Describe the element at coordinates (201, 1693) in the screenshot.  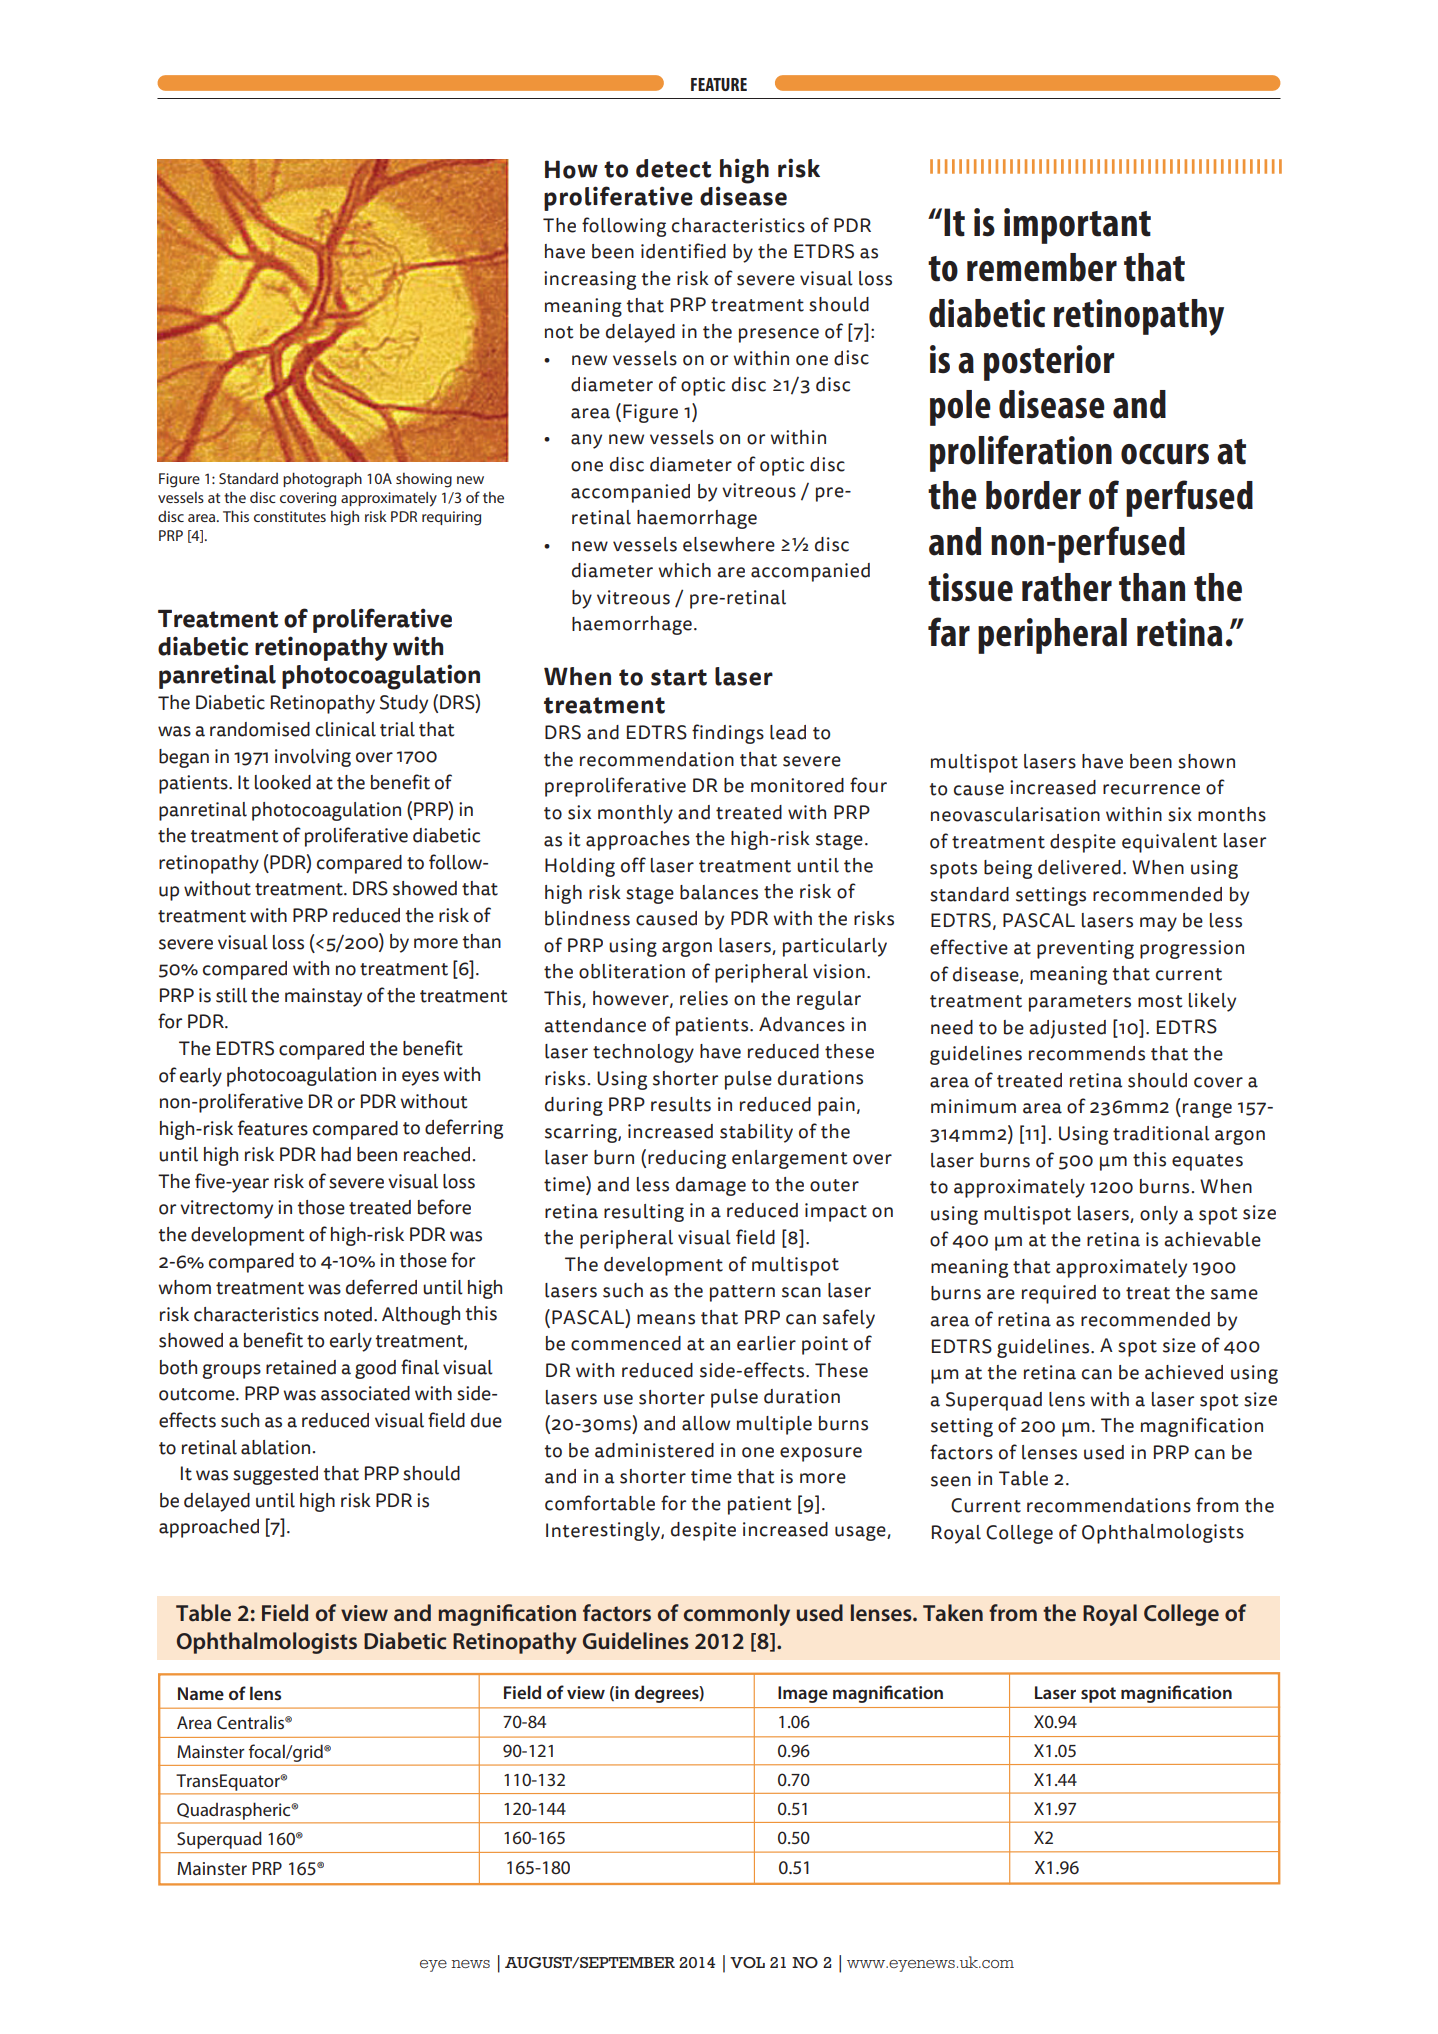
I see `Name` at that location.
